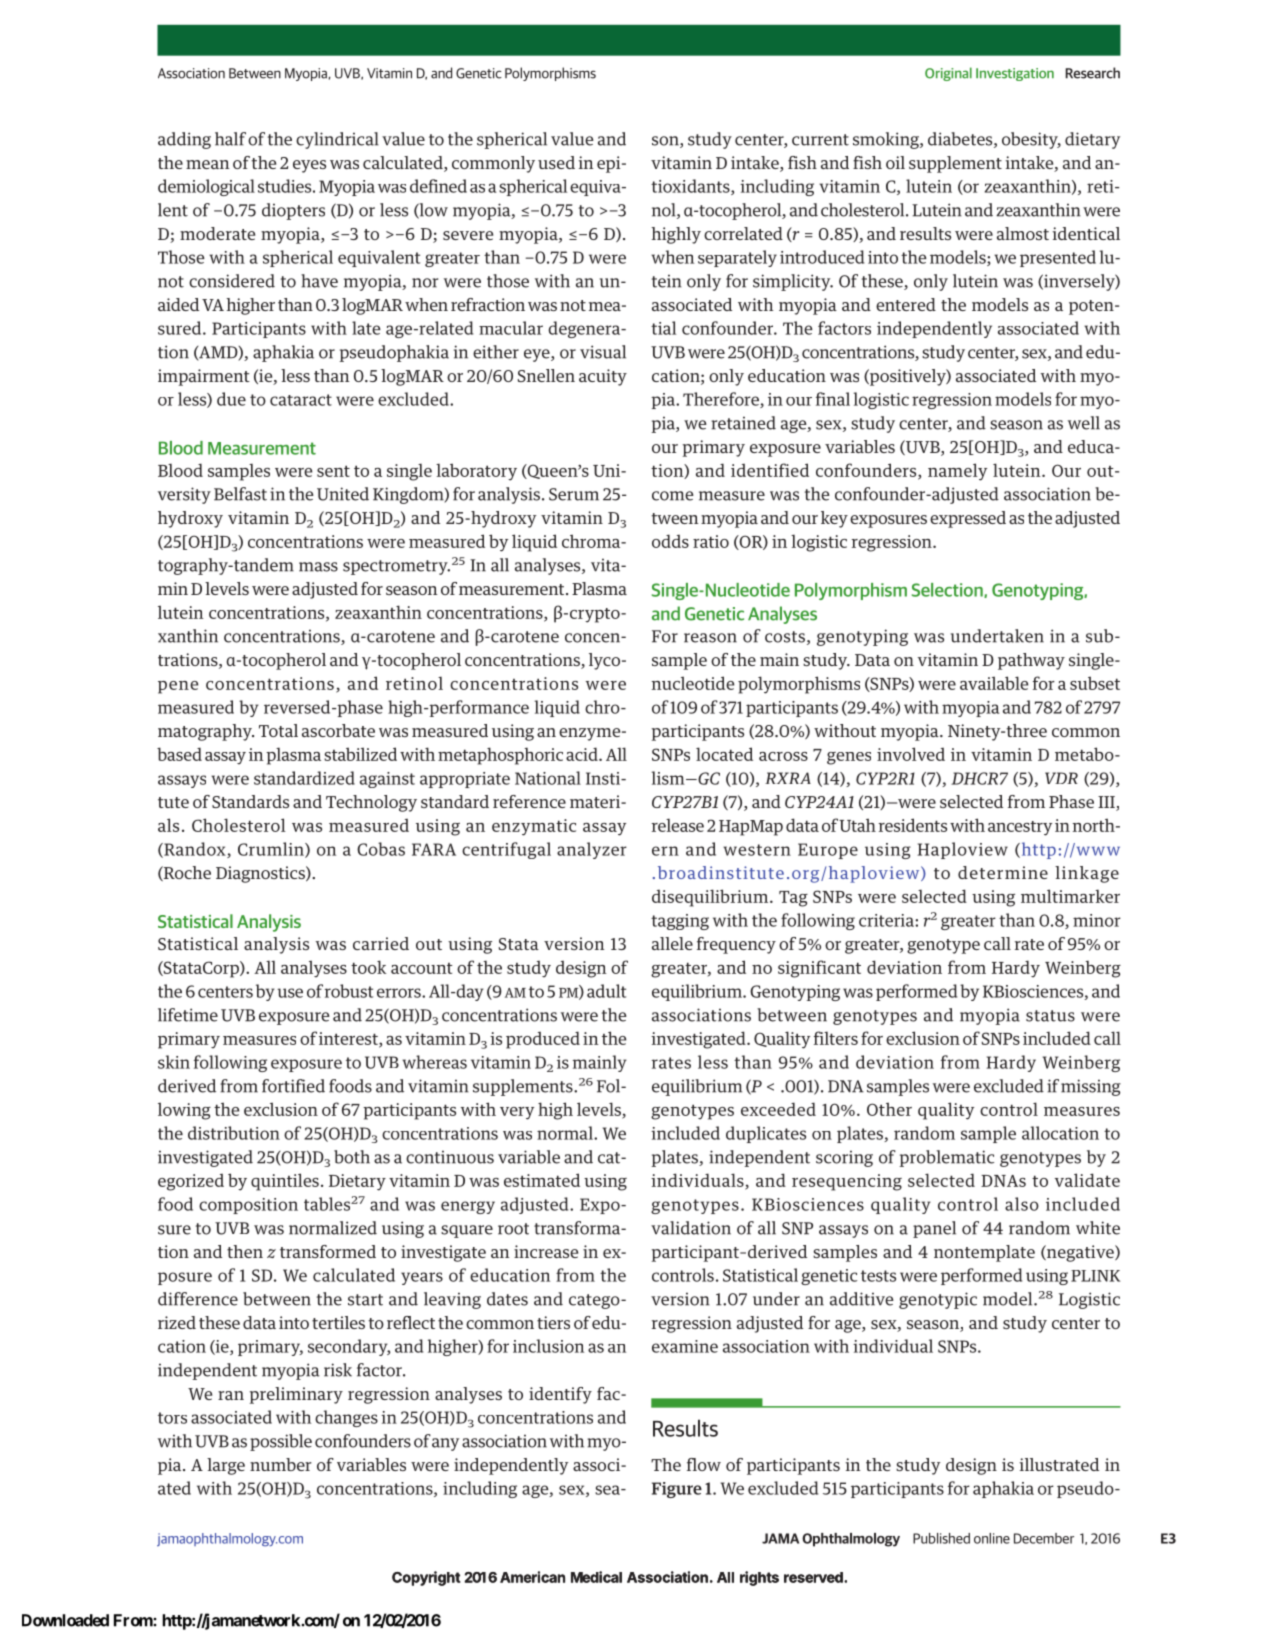 The image size is (1262, 1634). What do you see at coordinates (65, 1620) in the screenshot?
I see `Downloaded` at bounding box center [65, 1620].
